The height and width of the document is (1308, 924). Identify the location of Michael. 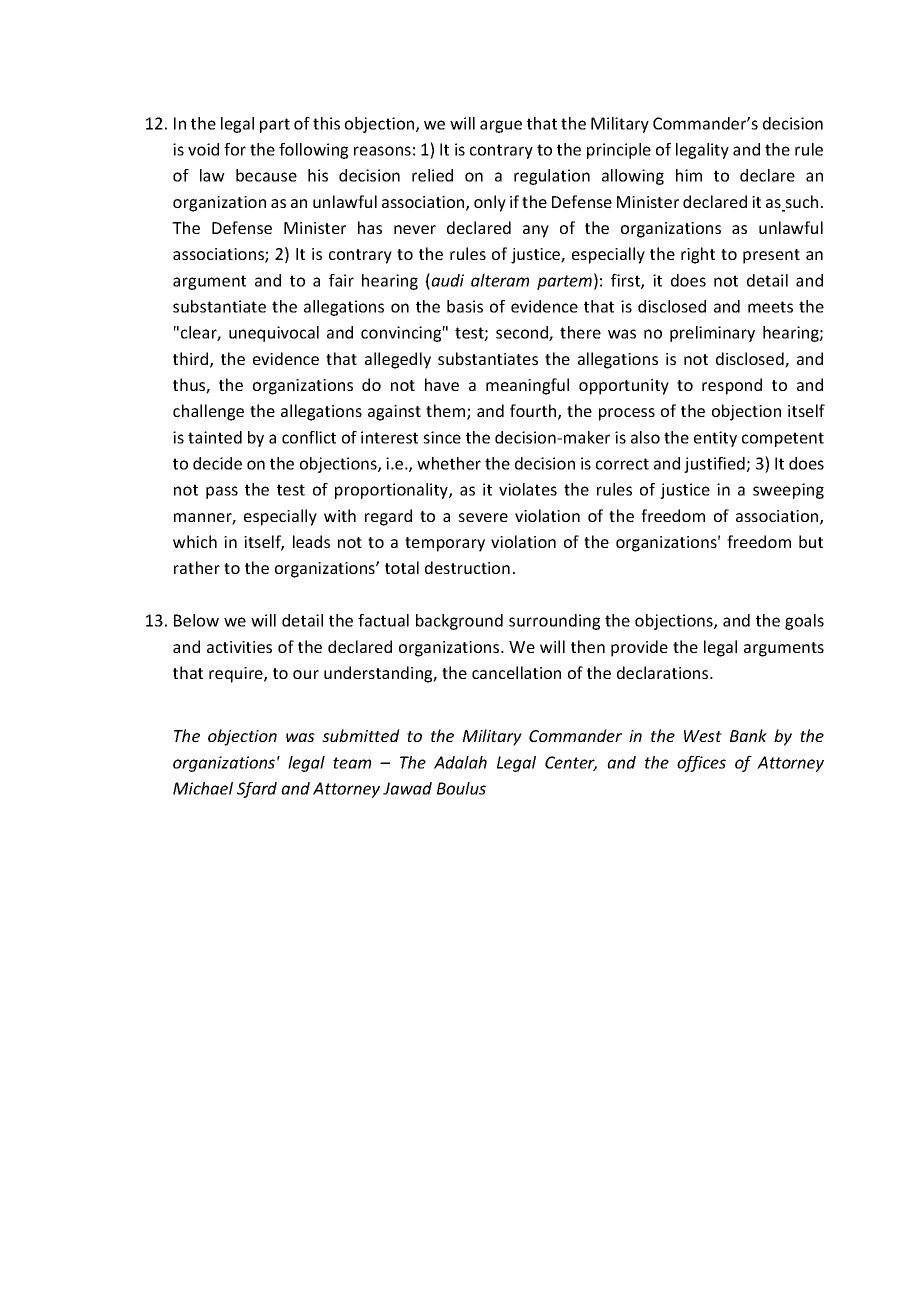
(203, 788).
